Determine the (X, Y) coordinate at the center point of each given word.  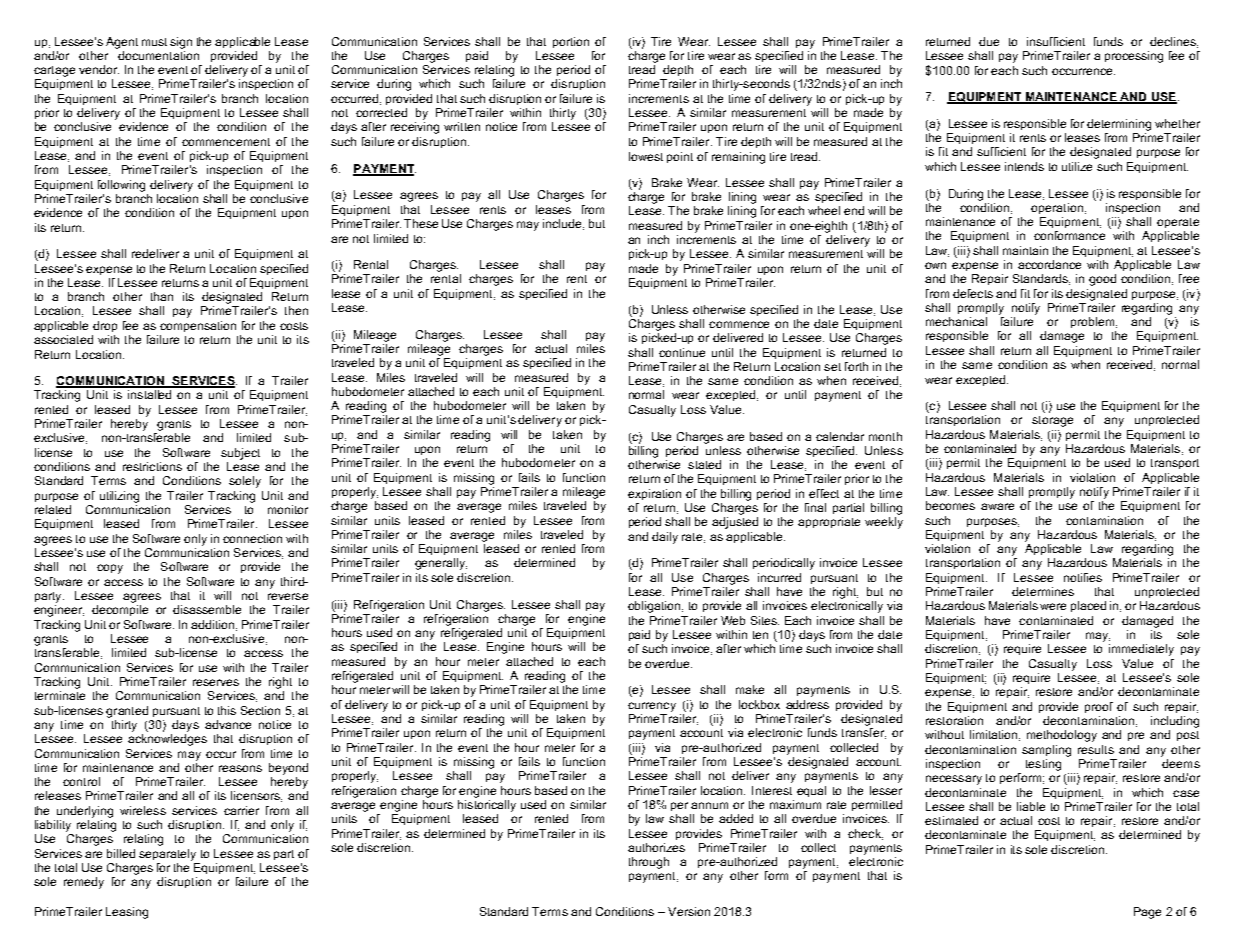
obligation (655, 607)
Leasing (127, 913)
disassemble (207, 609)
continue (682, 352)
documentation (157, 54)
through (649, 863)
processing (1134, 57)
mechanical (956, 321)
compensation (198, 326)
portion (571, 42)
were (1053, 606)
